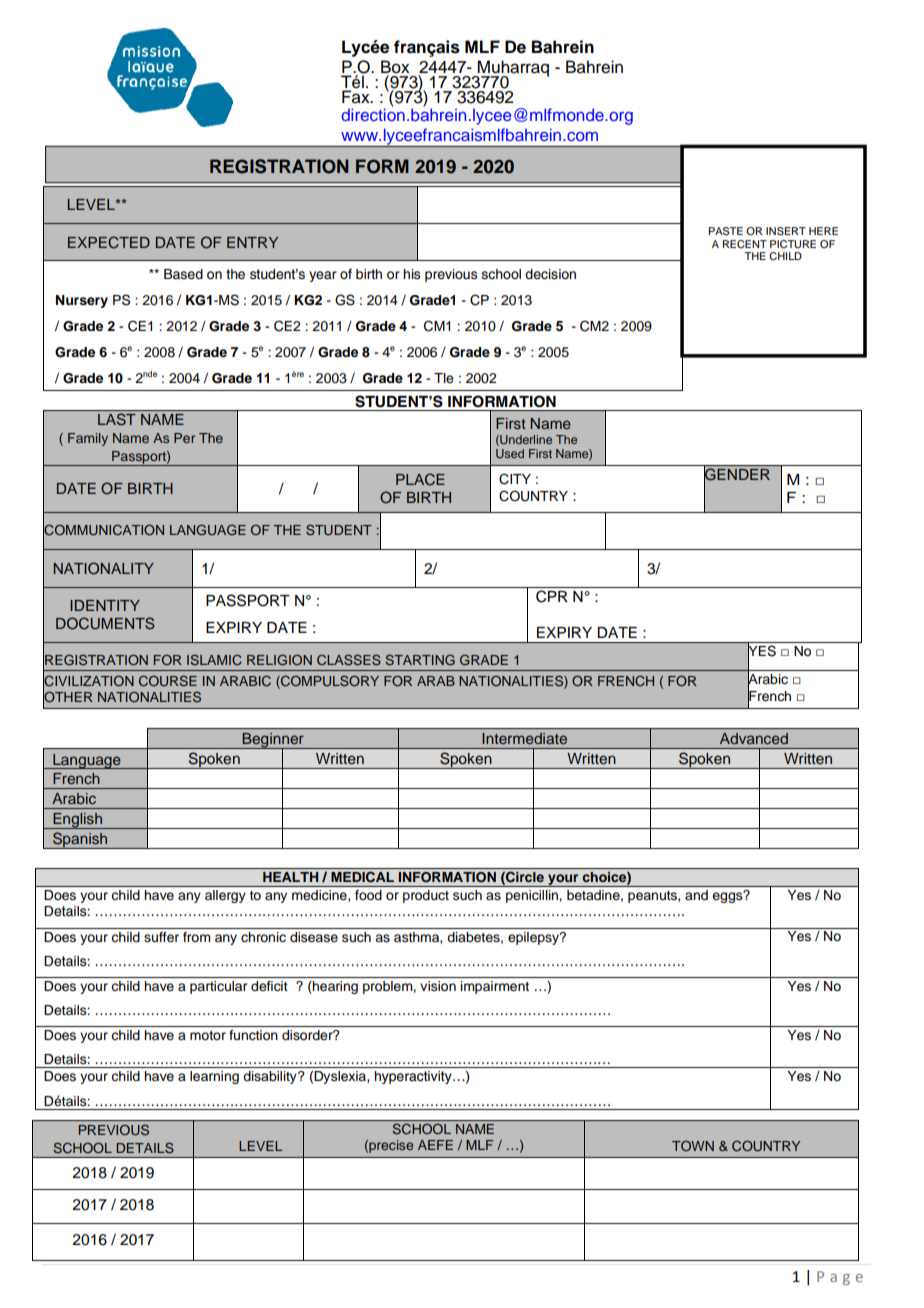  I want to click on Used, so click(510, 453).
